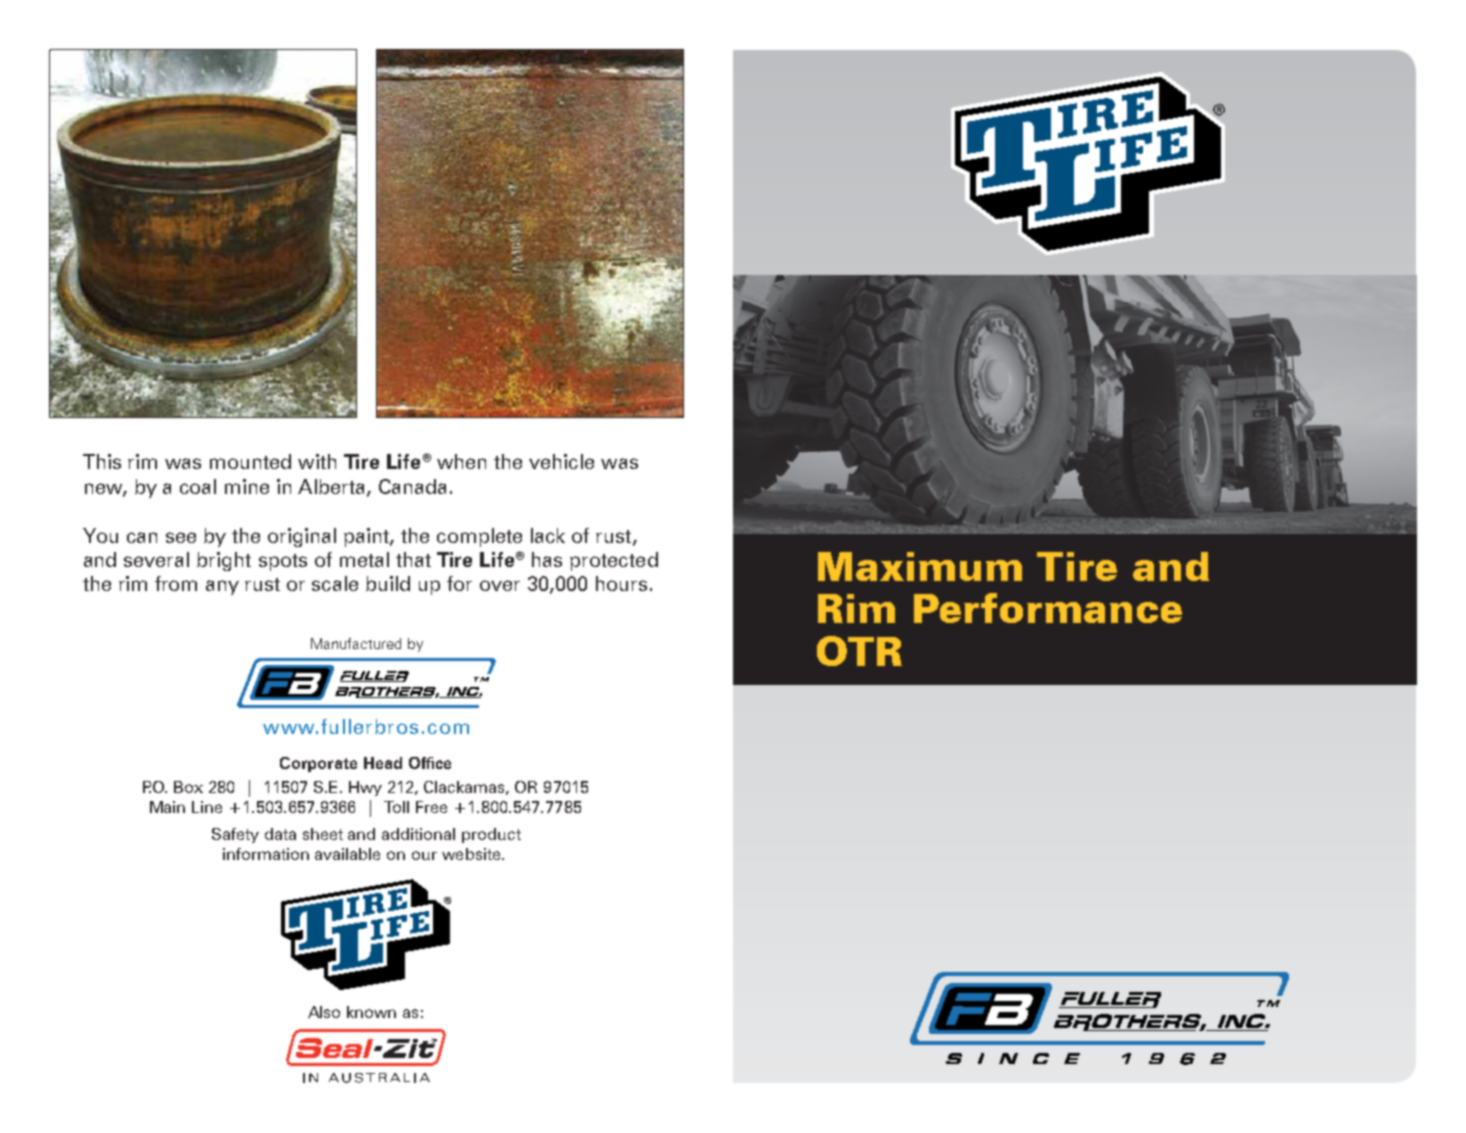  Describe the element at coordinates (561, 461) in the document. I see `vehicle` at that location.
